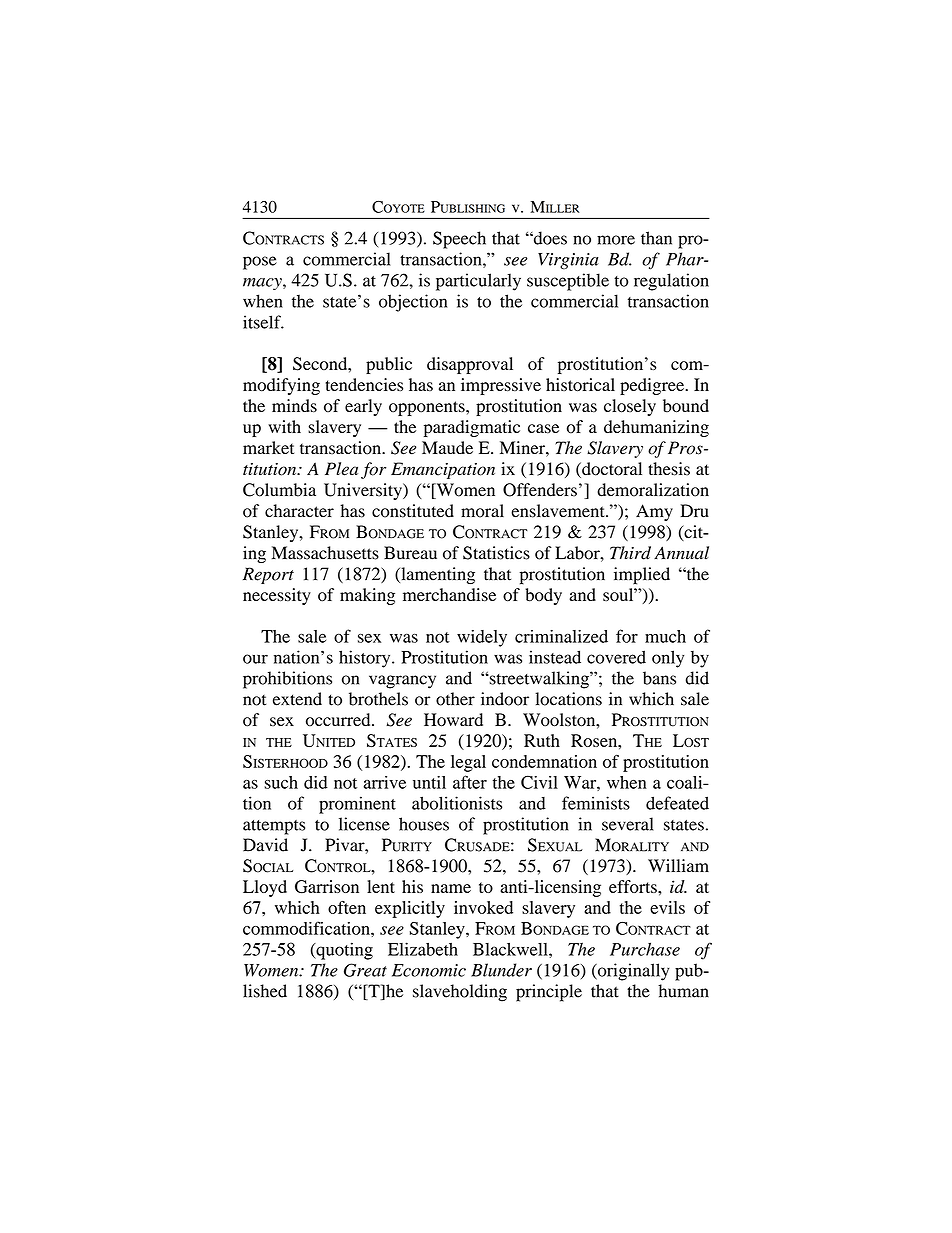  I want to click on Blunder, so click(501, 970).
